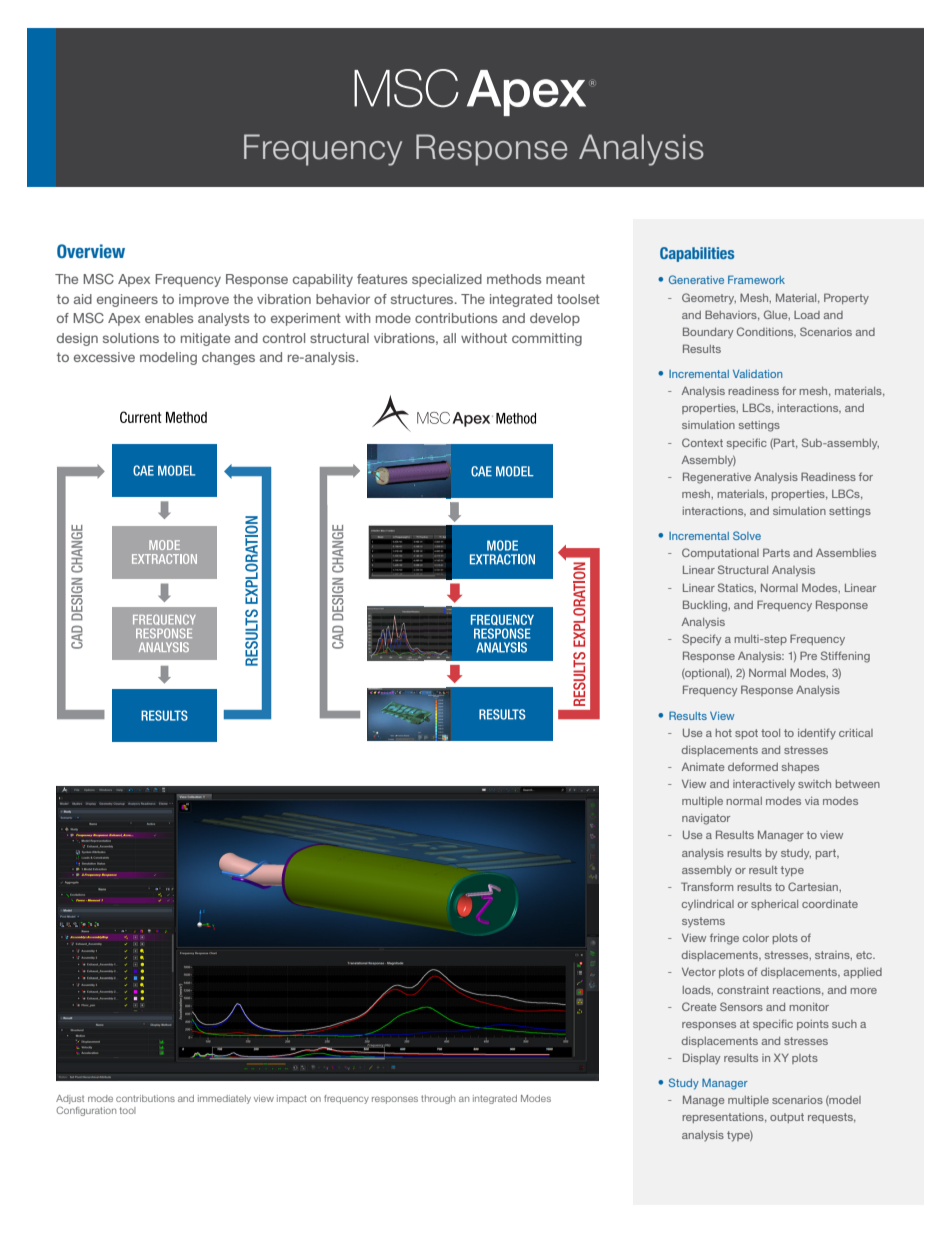  Describe the element at coordinates (127, 300) in the image. I see `engineers` at that location.
